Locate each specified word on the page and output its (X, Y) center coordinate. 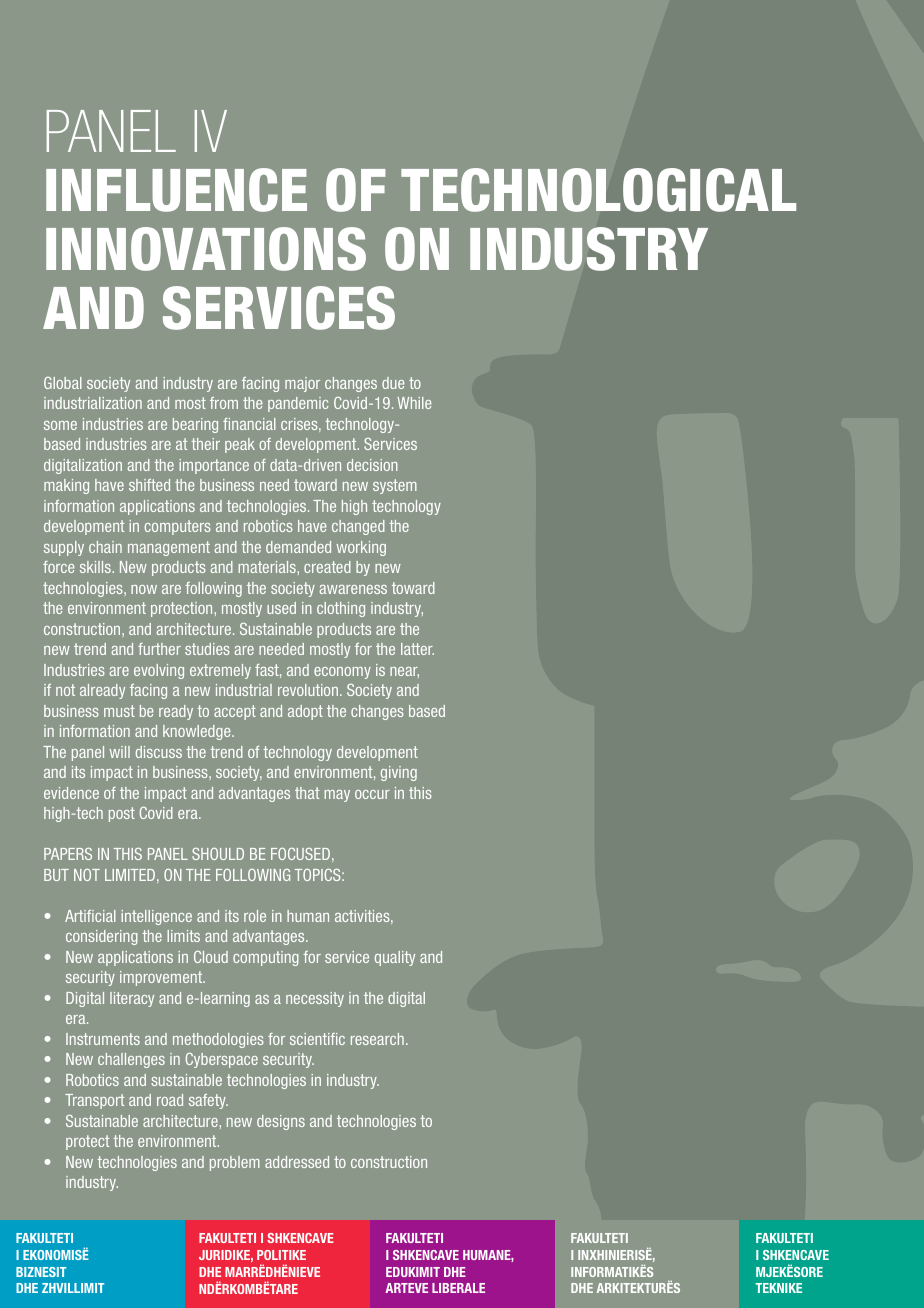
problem (235, 1163)
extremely (220, 671)
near (404, 672)
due (393, 383)
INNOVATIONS (206, 249)
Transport (94, 1101)
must (119, 711)
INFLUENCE (176, 190)
